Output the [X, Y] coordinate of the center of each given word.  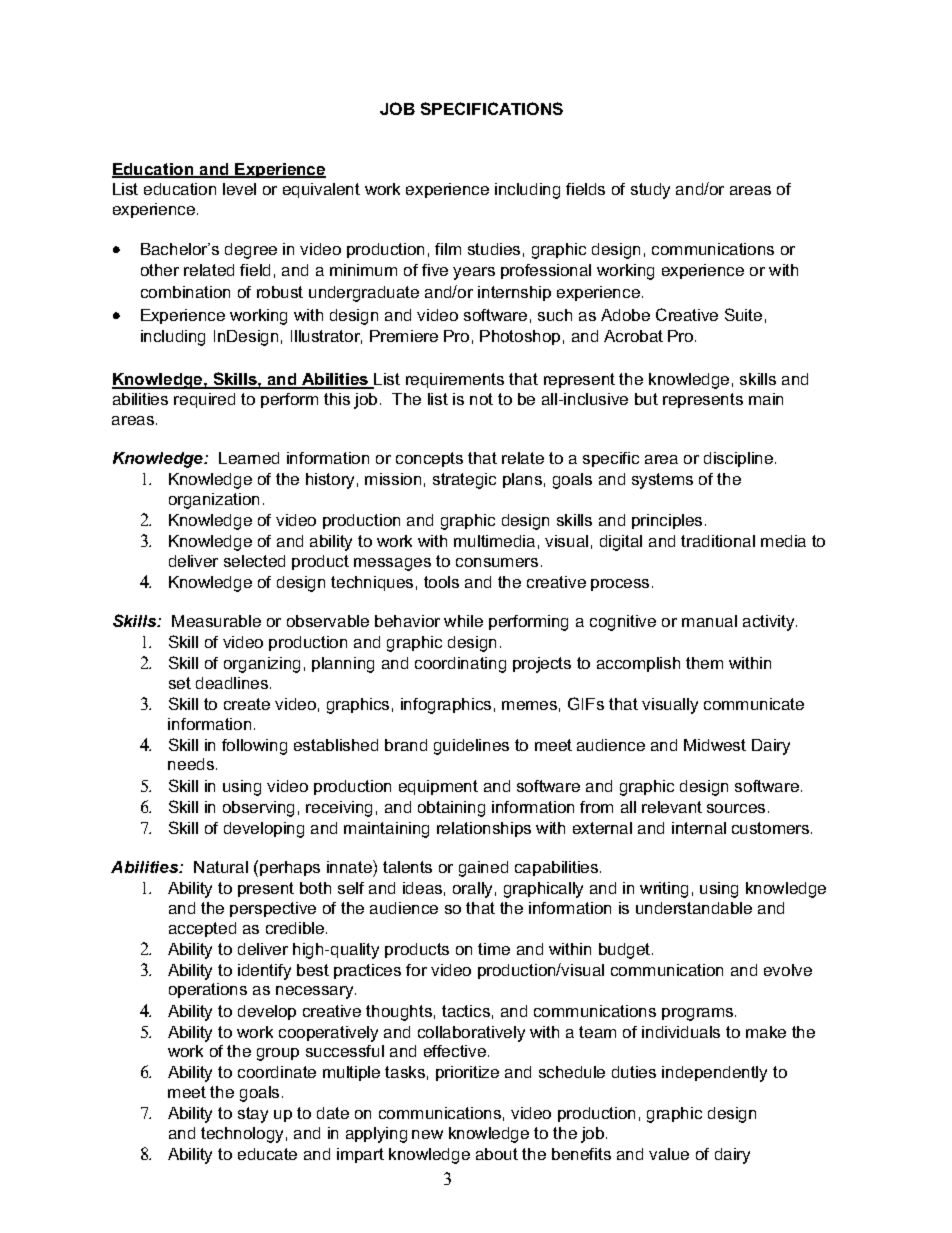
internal [699, 828]
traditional [718, 541]
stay [253, 1115]
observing [258, 809]
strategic [464, 481]
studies [494, 249]
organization [214, 501]
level [239, 189]
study [650, 191]
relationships [484, 829]
